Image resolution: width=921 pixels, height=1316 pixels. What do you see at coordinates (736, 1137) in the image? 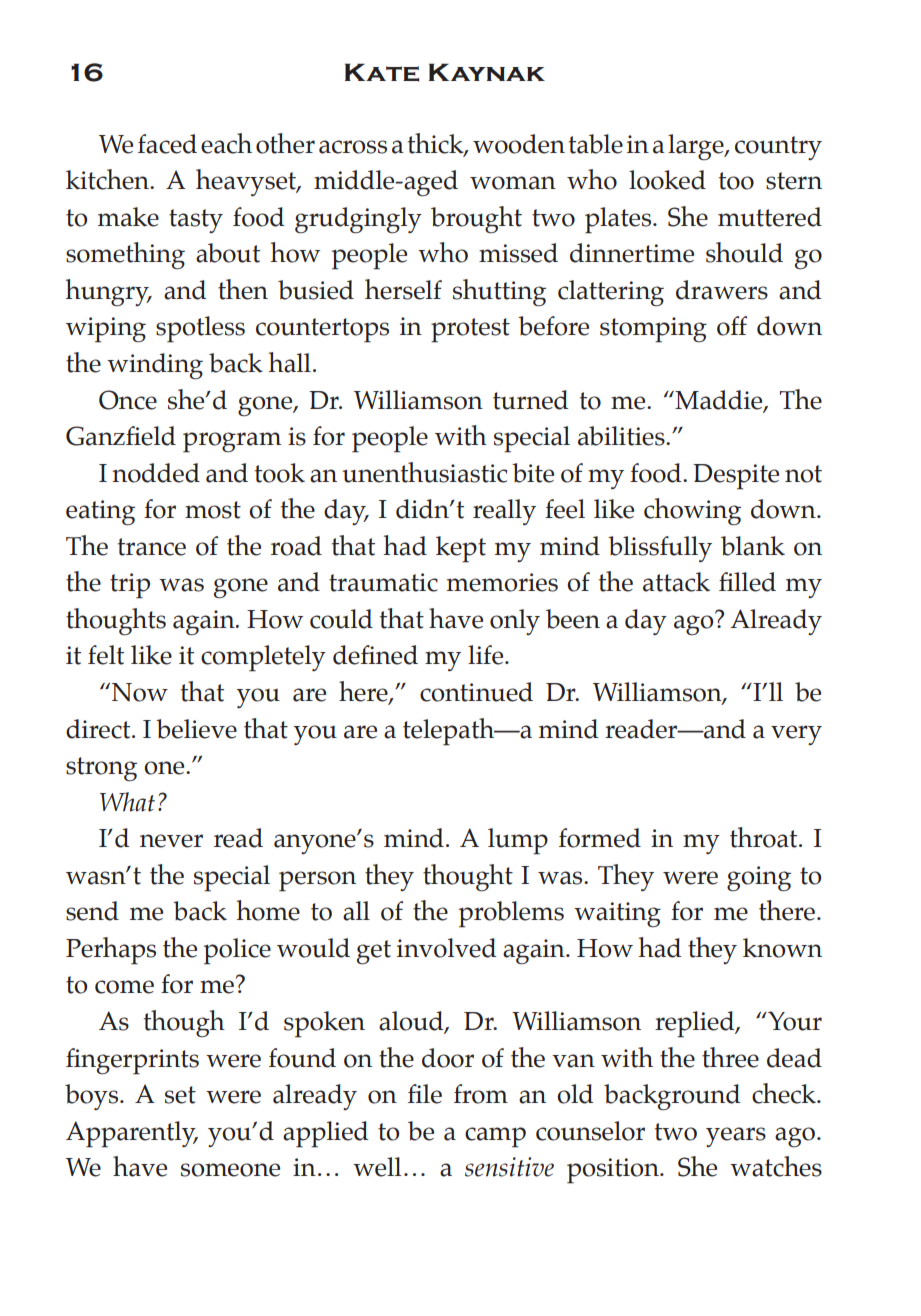
I see `years` at bounding box center [736, 1137].
